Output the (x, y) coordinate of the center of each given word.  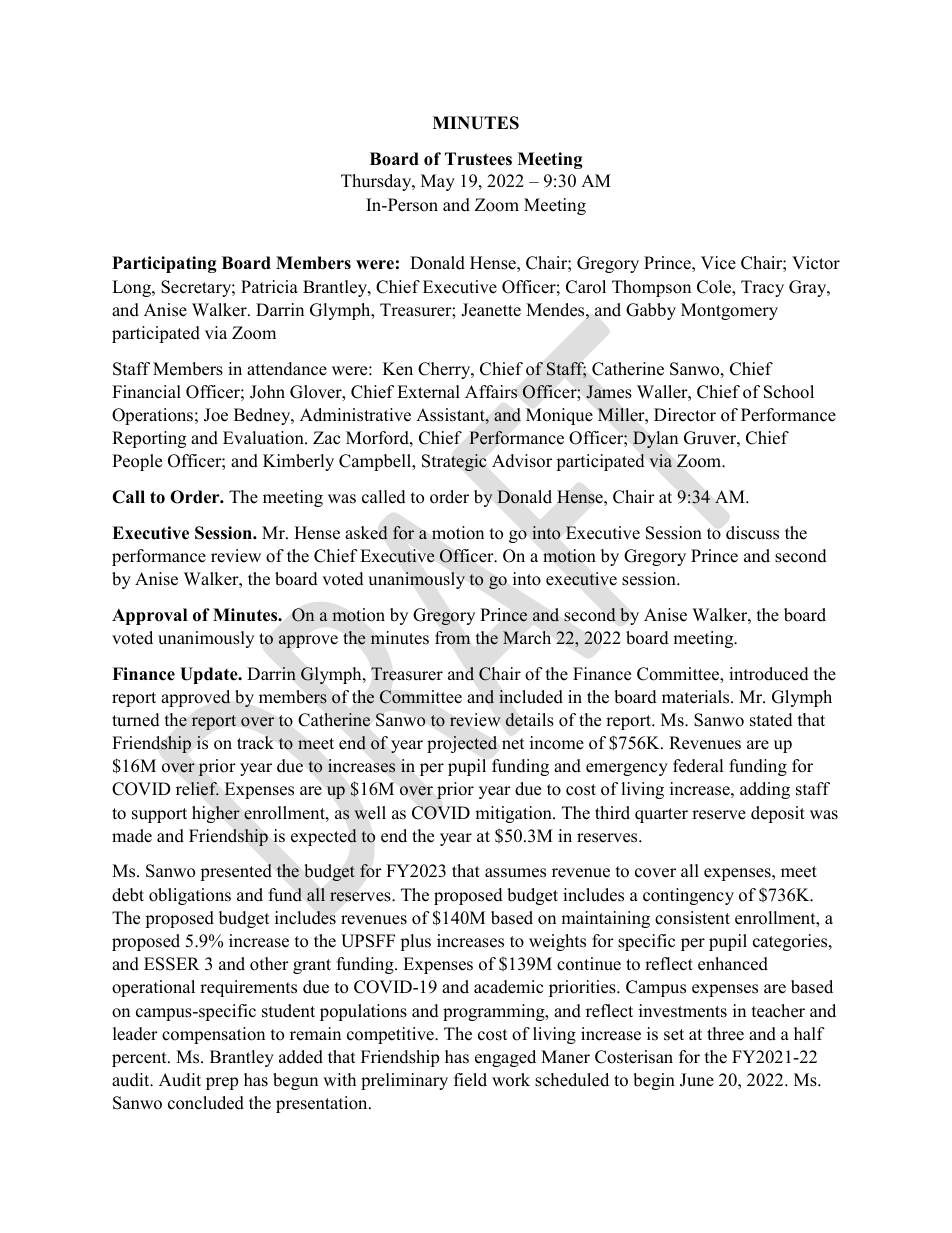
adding (765, 790)
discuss (752, 533)
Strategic (454, 462)
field (470, 1080)
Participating (164, 264)
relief (197, 789)
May (438, 182)
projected (462, 744)
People (137, 462)
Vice (718, 263)
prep (222, 1083)
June (697, 1080)
